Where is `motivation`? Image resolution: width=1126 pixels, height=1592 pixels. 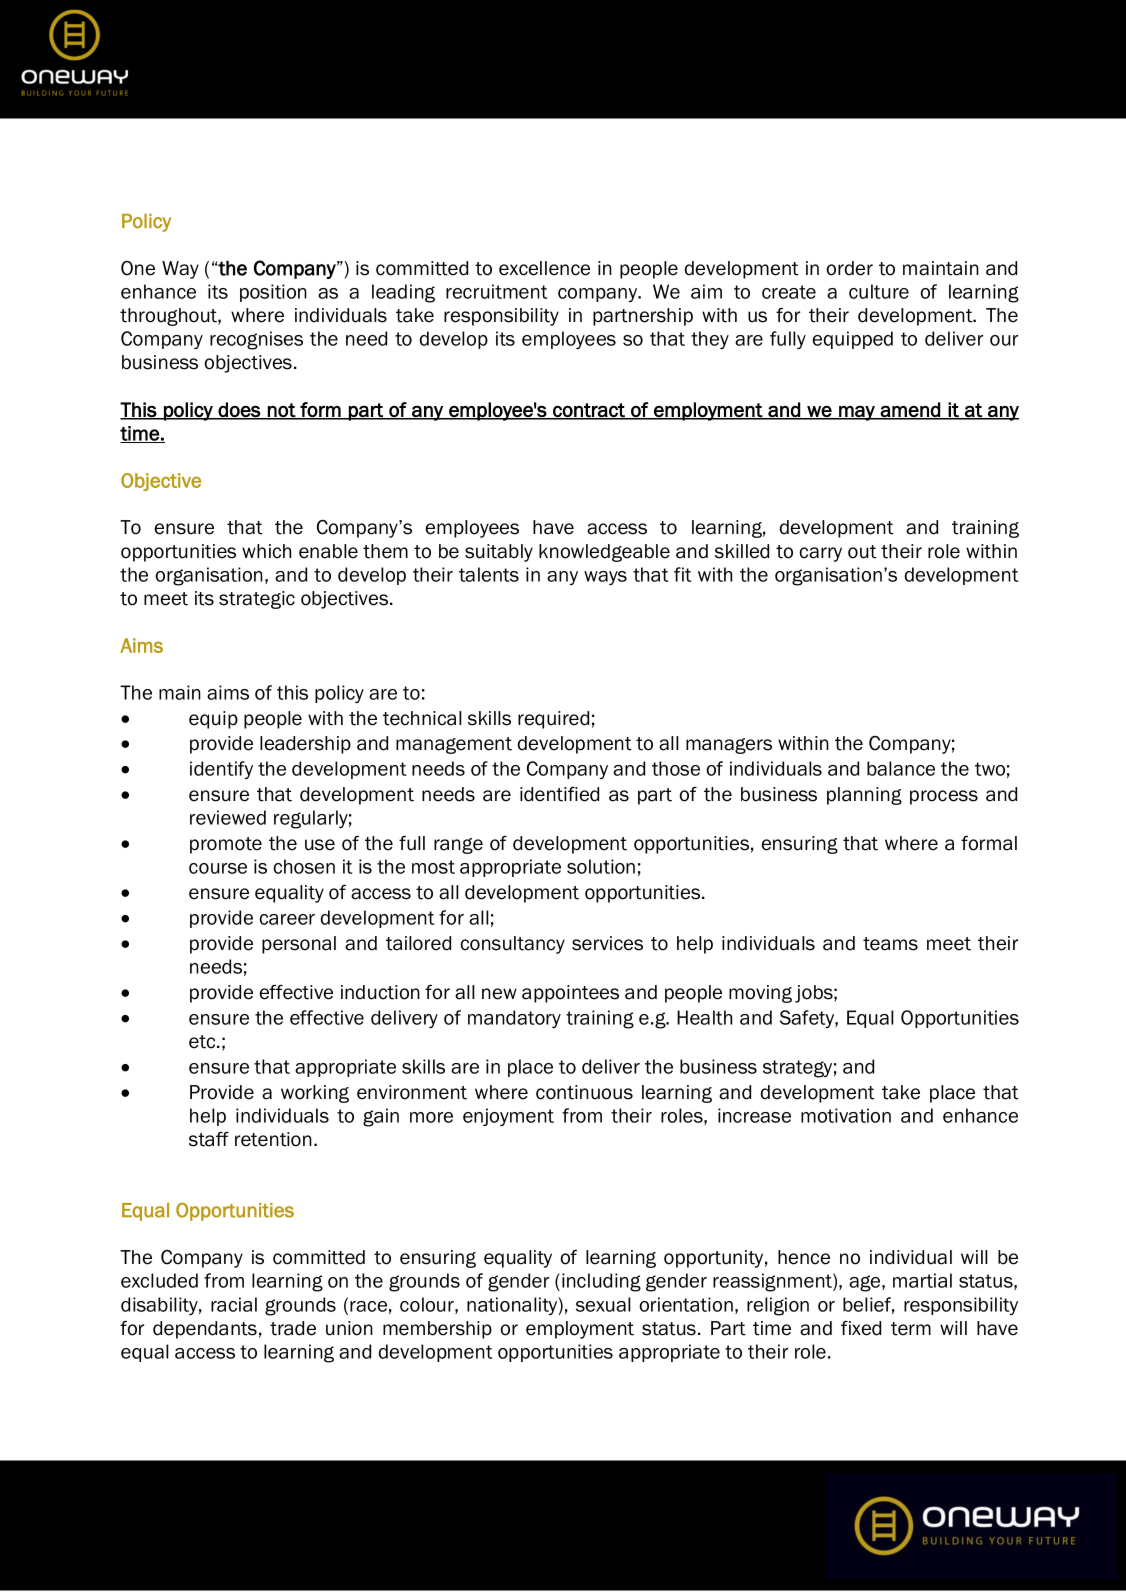 motivation is located at coordinates (846, 1115).
